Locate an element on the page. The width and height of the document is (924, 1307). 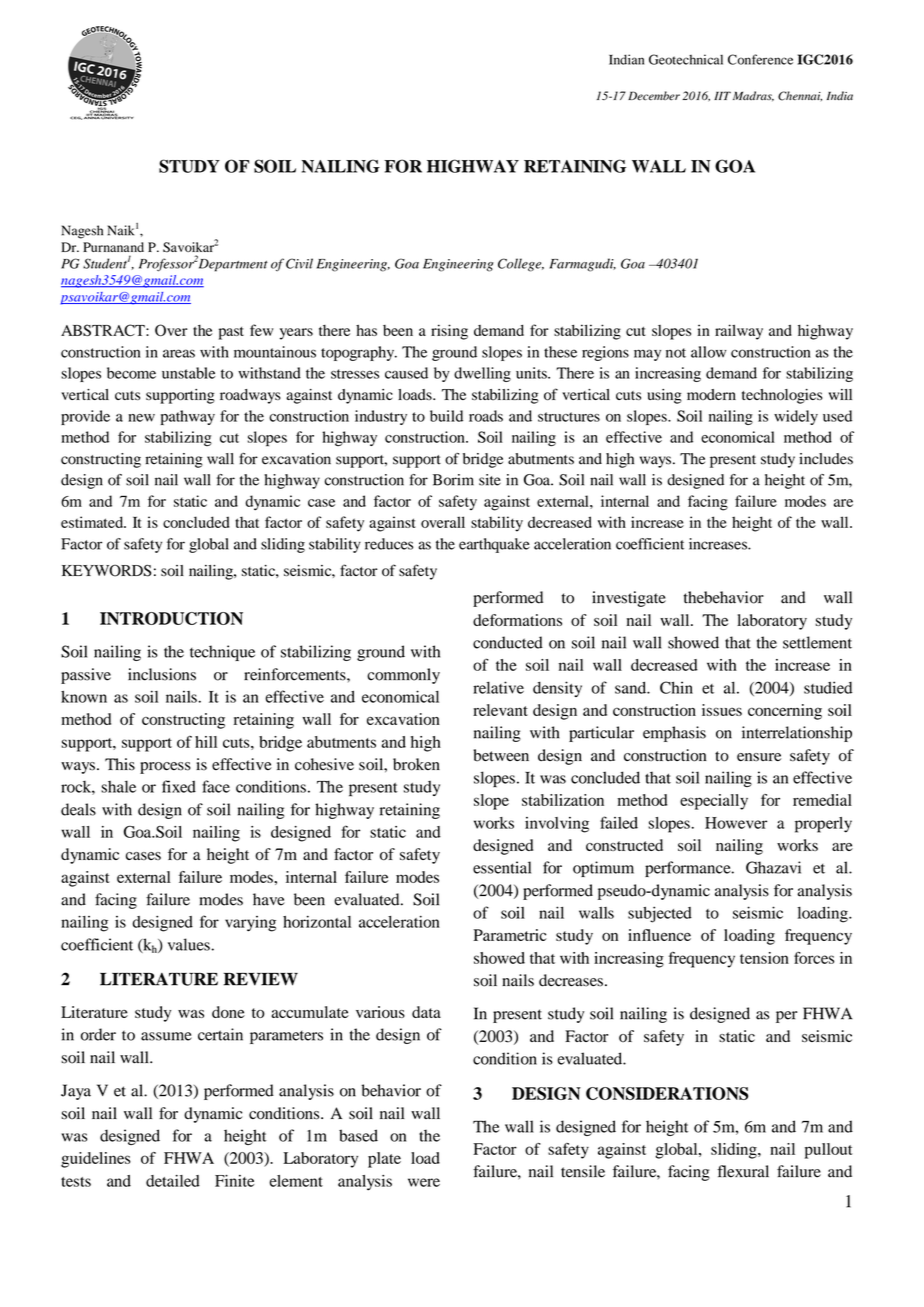
widely is located at coordinates (796, 417).
